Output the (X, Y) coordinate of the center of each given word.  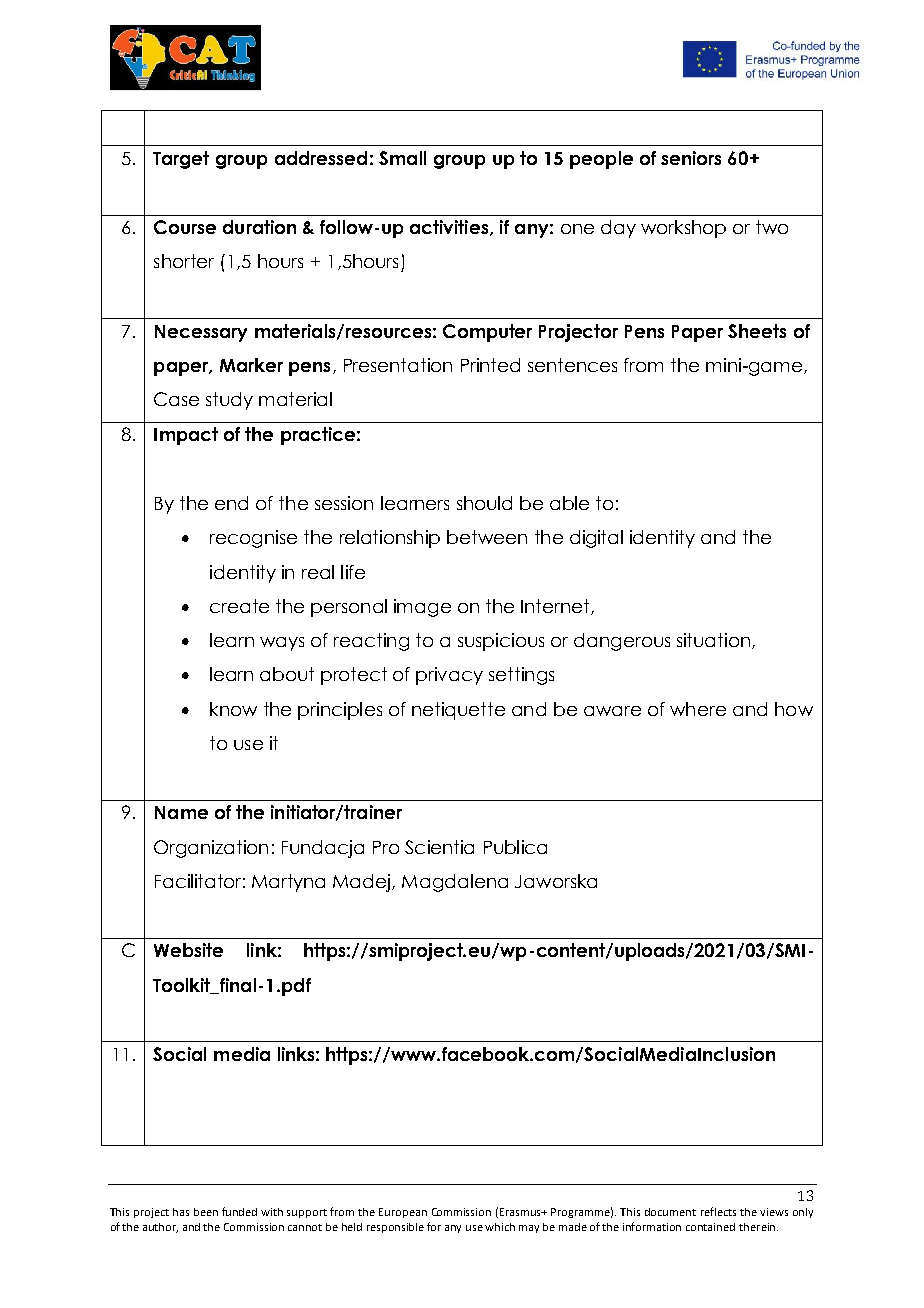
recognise (253, 539)
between (487, 537)
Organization (211, 849)
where (698, 709)
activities (450, 228)
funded (239, 1211)
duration (259, 227)
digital (596, 539)
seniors (691, 158)
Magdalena (455, 883)
